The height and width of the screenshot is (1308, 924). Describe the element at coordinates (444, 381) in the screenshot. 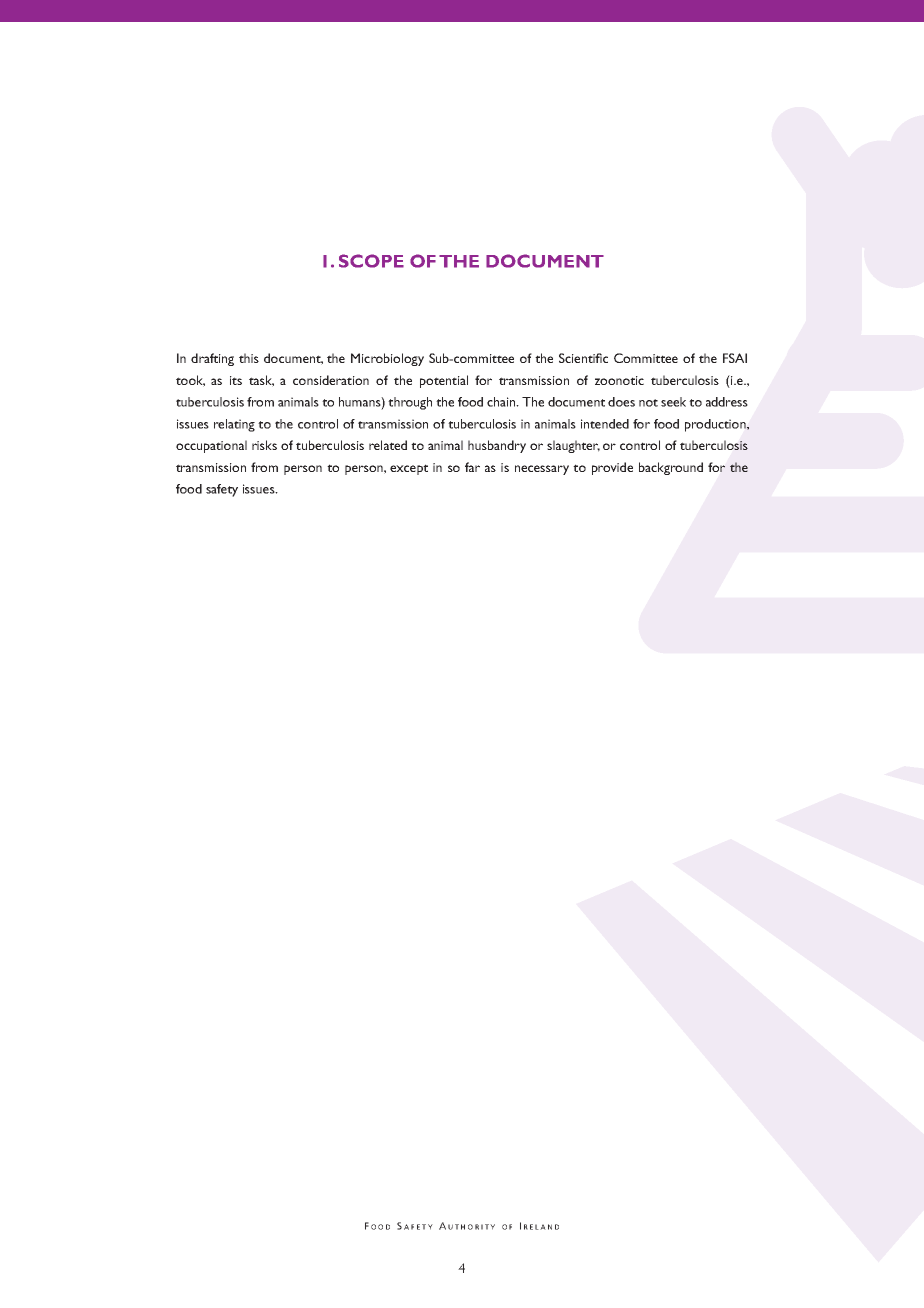

I see `potential` at that location.
